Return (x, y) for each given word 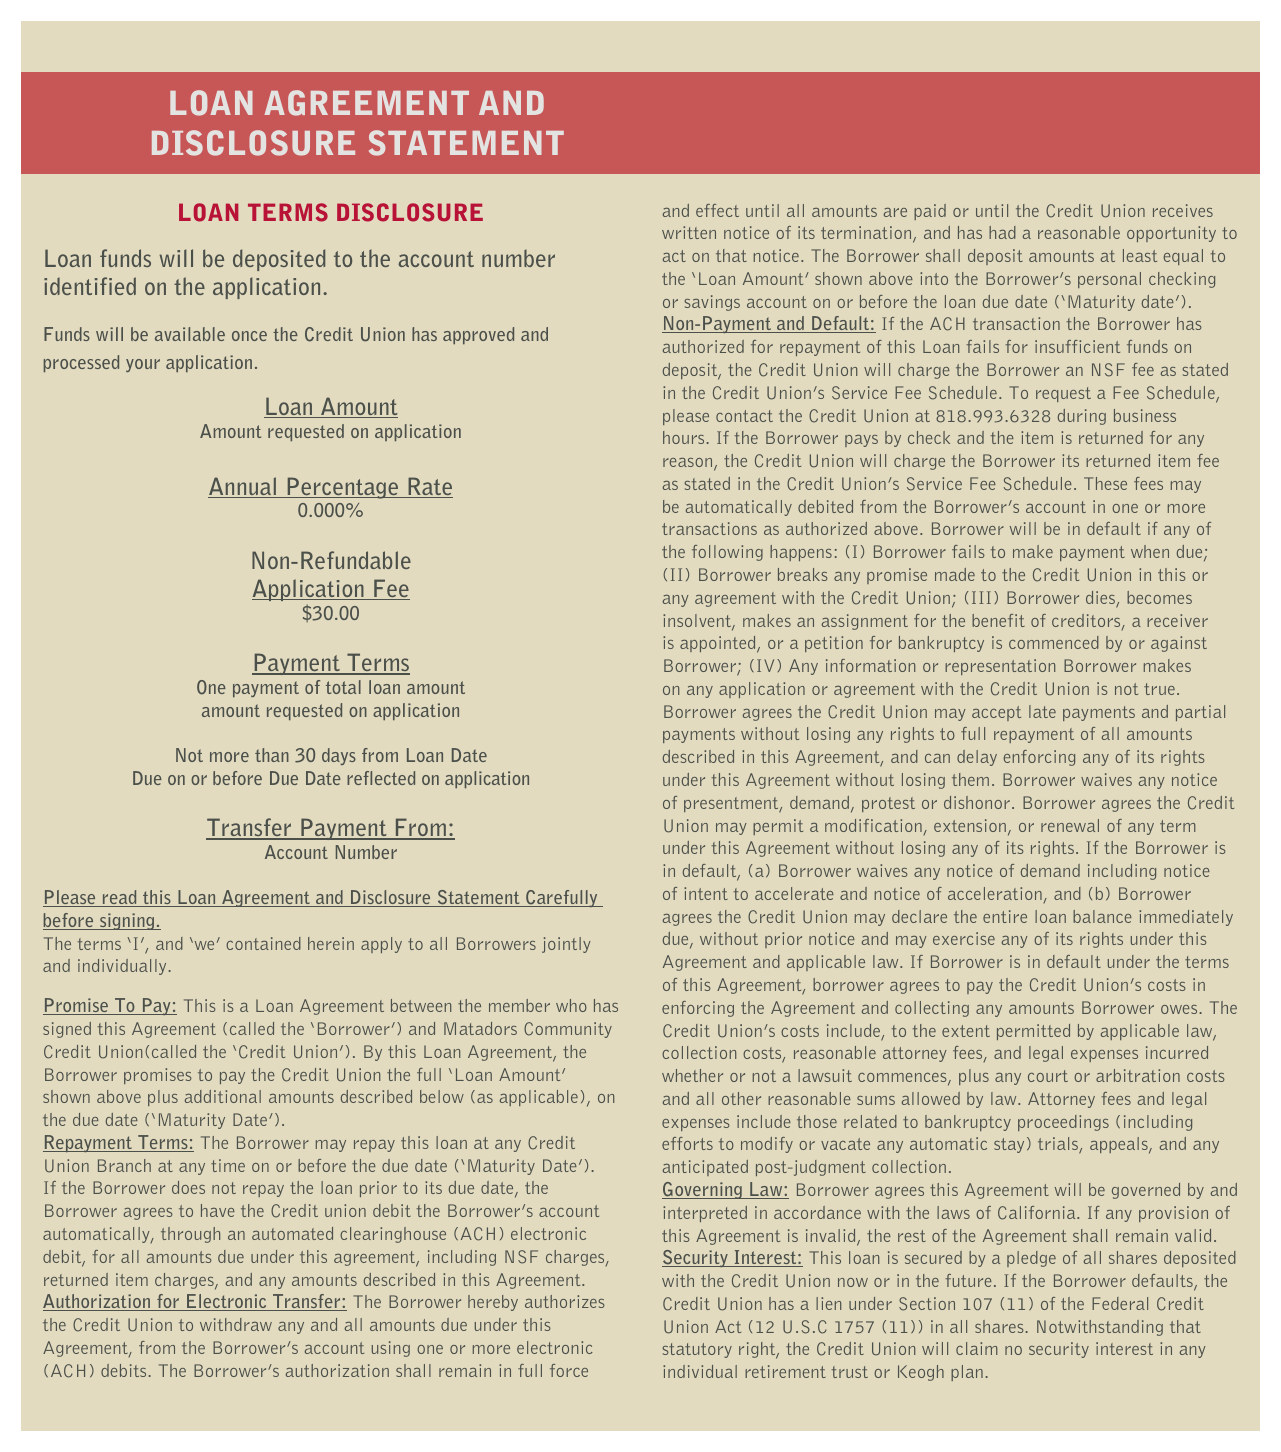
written (689, 232)
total (343, 687)
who (571, 1005)
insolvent (698, 622)
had (1002, 232)
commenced (1054, 642)
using (391, 1349)
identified (90, 286)
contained (263, 943)
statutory (697, 1350)
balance (1102, 916)
